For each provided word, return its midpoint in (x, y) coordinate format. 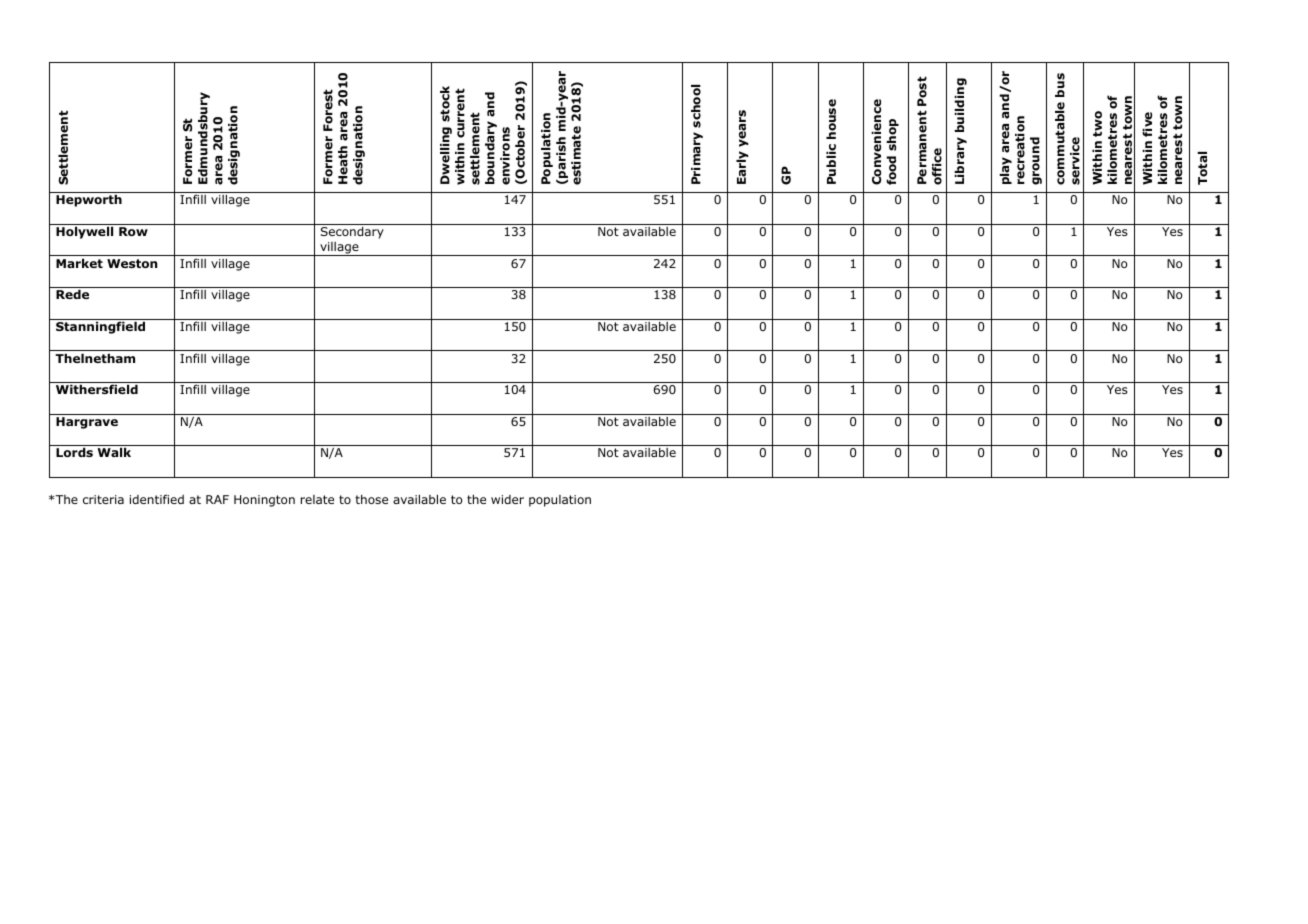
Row (133, 231)
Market (79, 263)
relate (317, 499)
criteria (103, 499)
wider (507, 499)
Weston (132, 263)
